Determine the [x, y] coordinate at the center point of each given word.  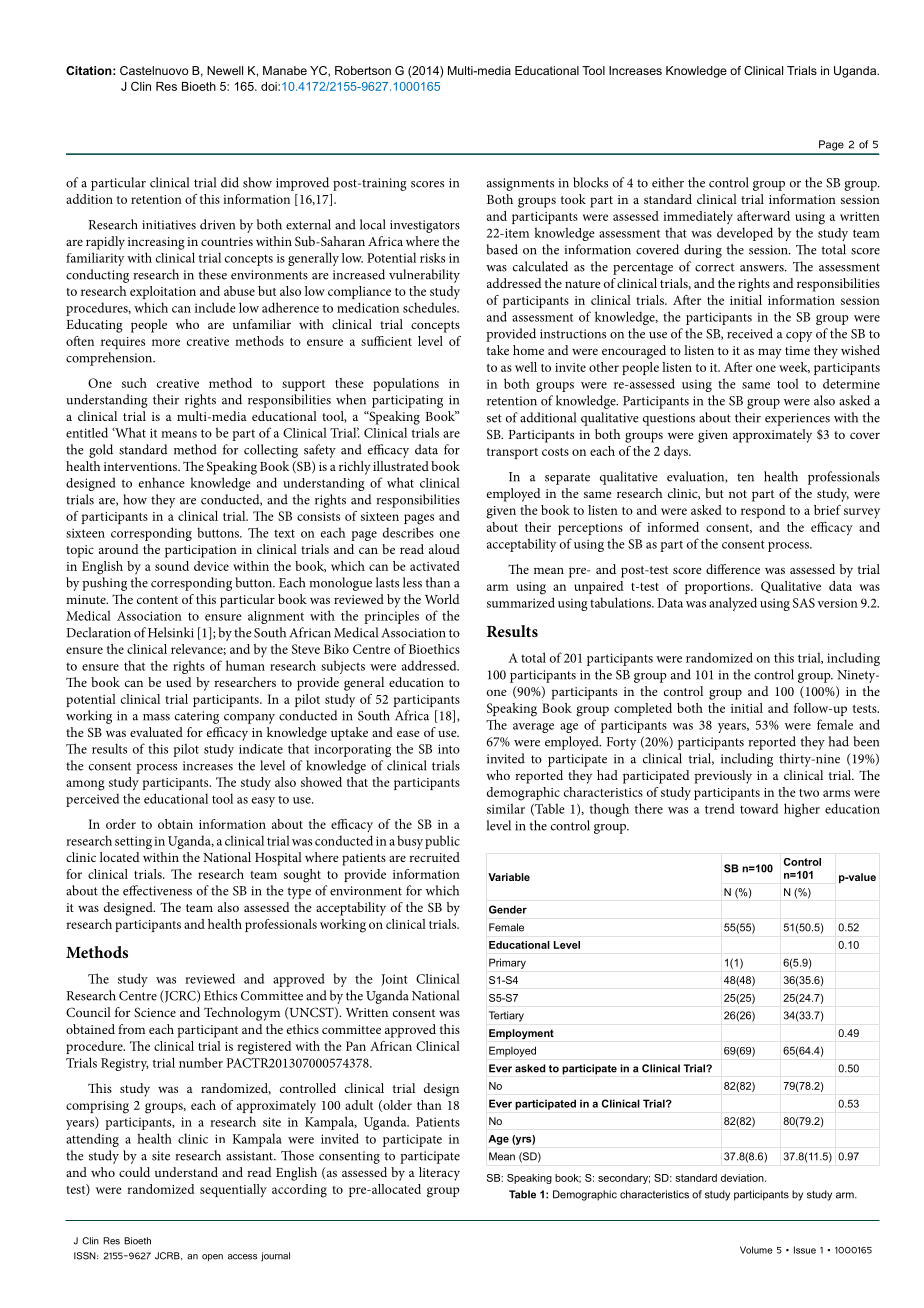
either [668, 182]
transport [512, 453]
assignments [520, 184]
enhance [161, 482]
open [212, 1257]
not [738, 494]
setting [133, 842]
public [442, 842]
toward [759, 808]
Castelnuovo [154, 70]
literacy [439, 1174]
